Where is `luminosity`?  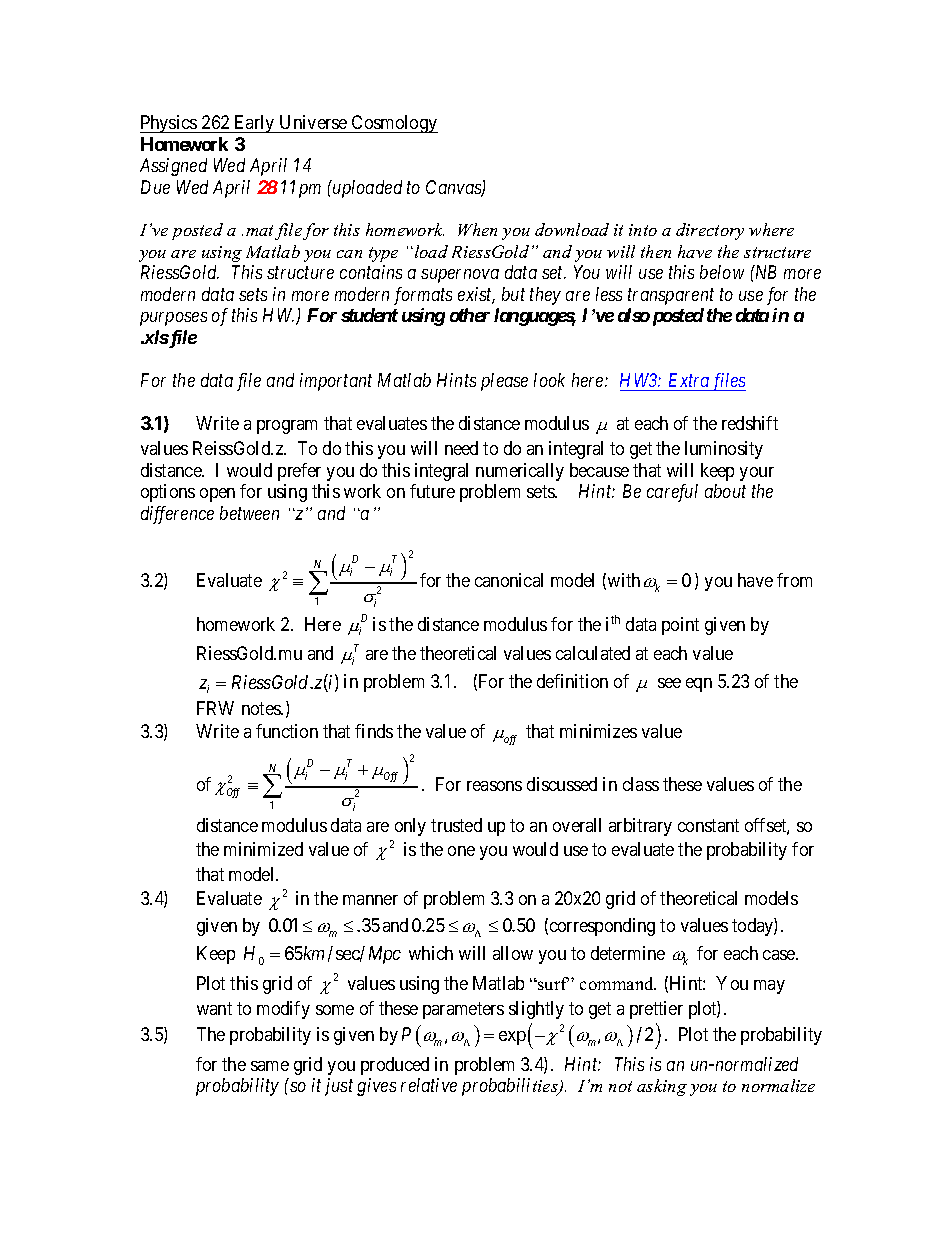
luminosity is located at coordinates (724, 450).
